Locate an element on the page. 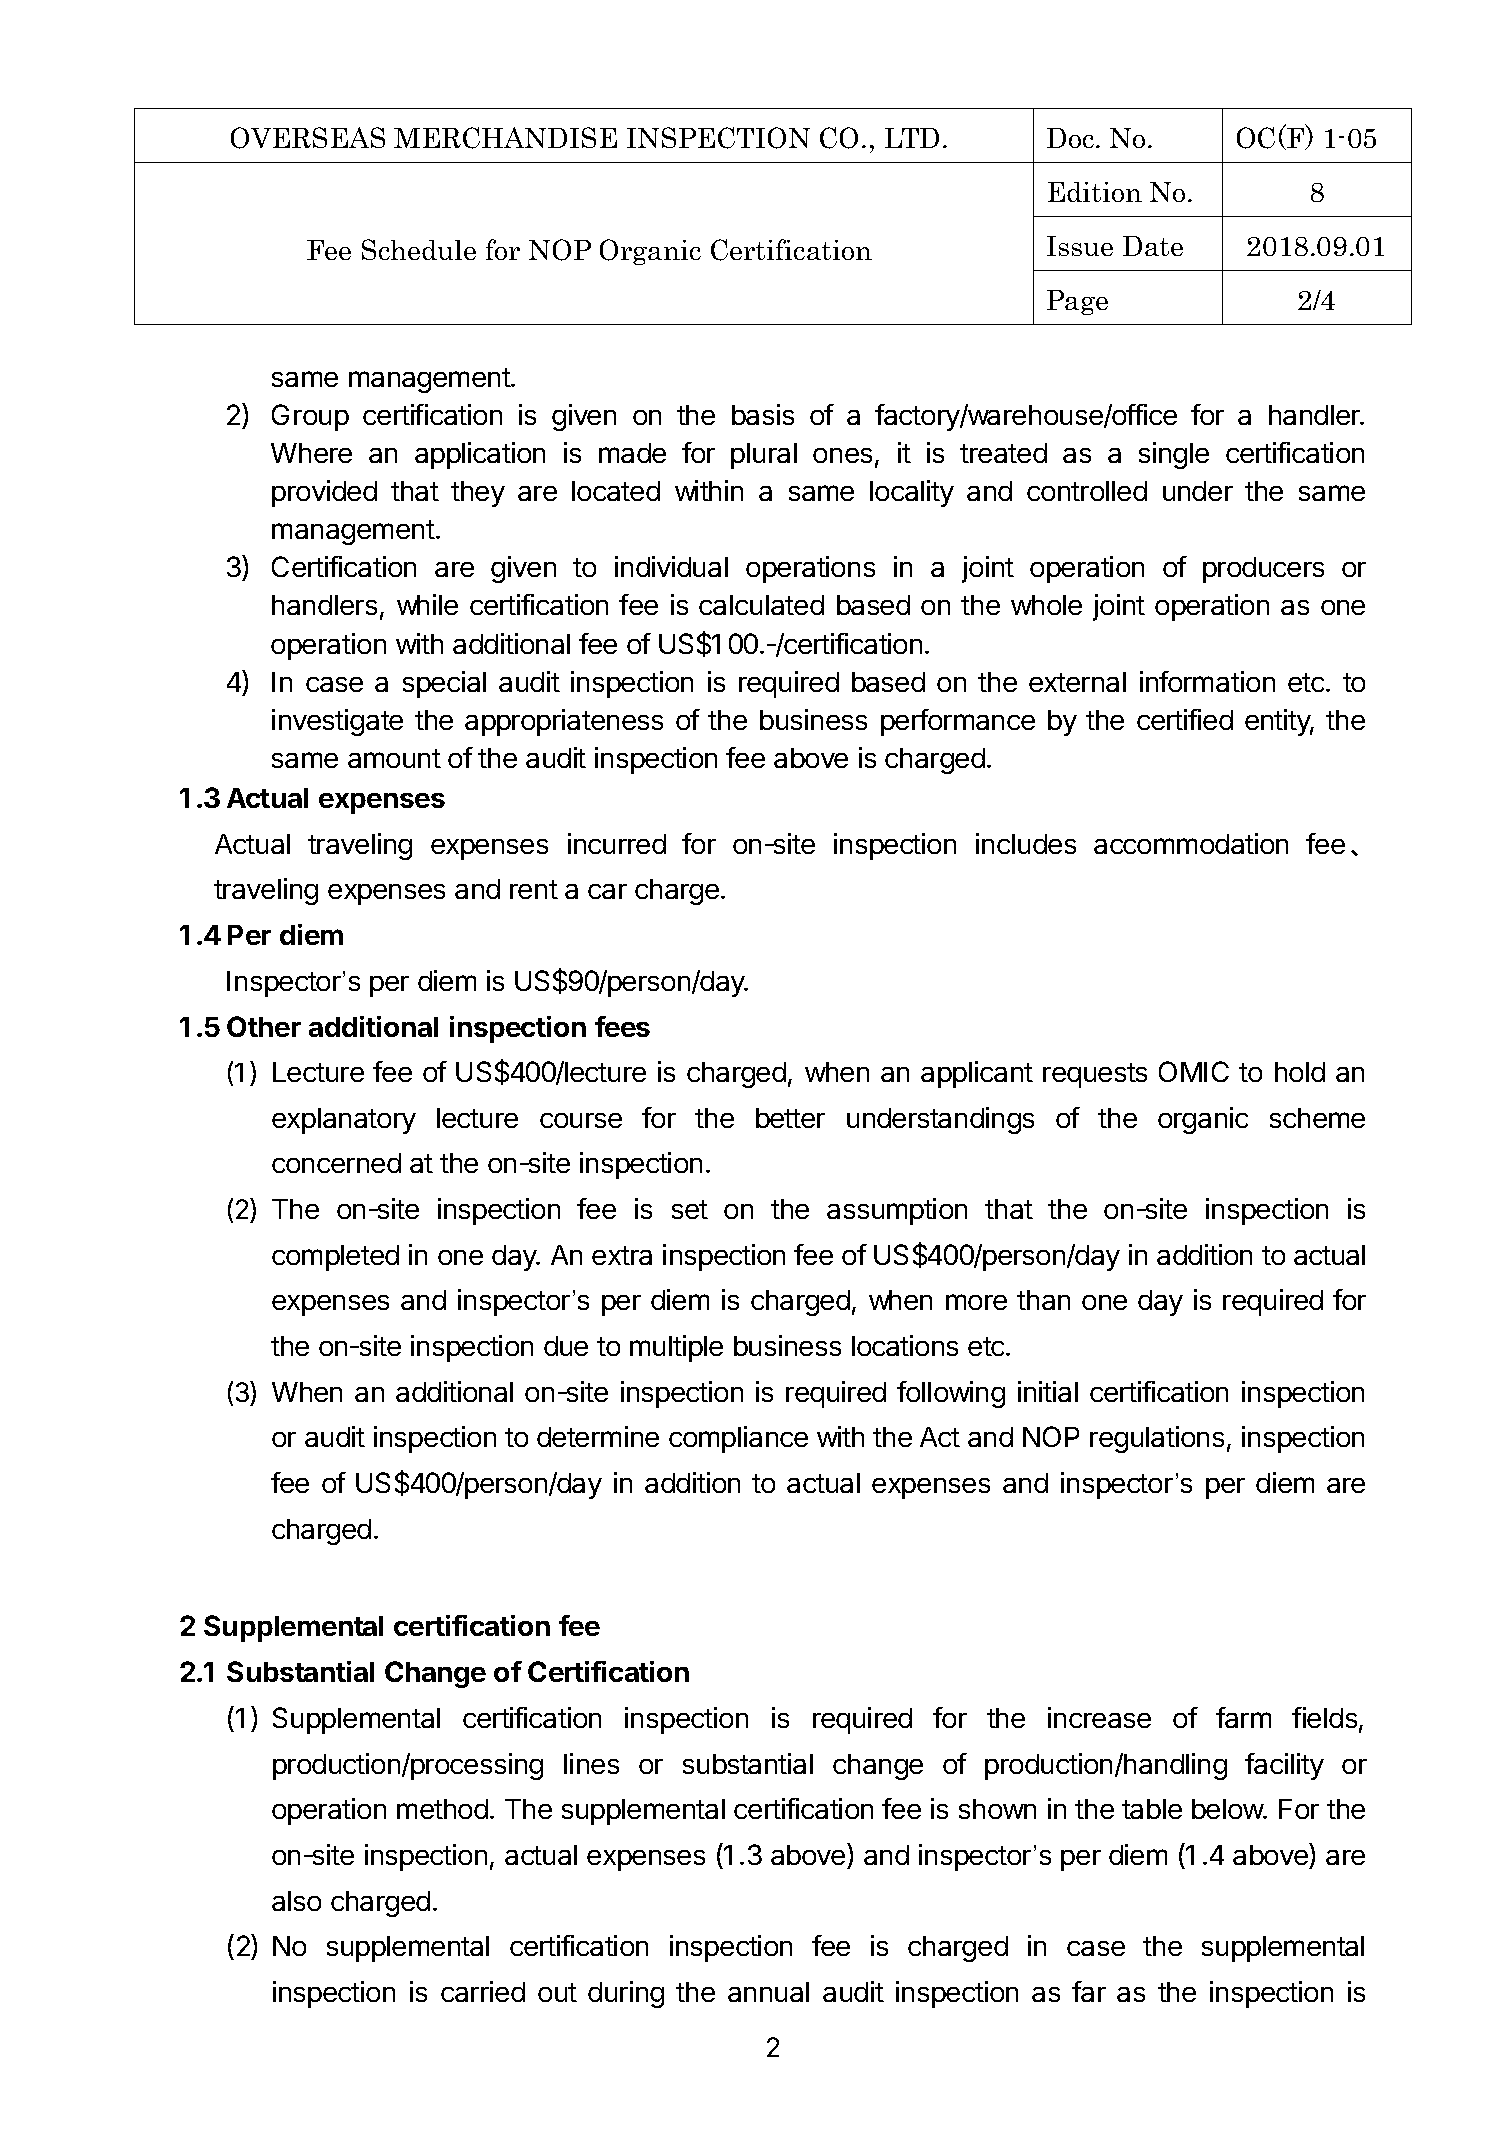 The image size is (1510, 2135). Schedule is located at coordinates (419, 249).
